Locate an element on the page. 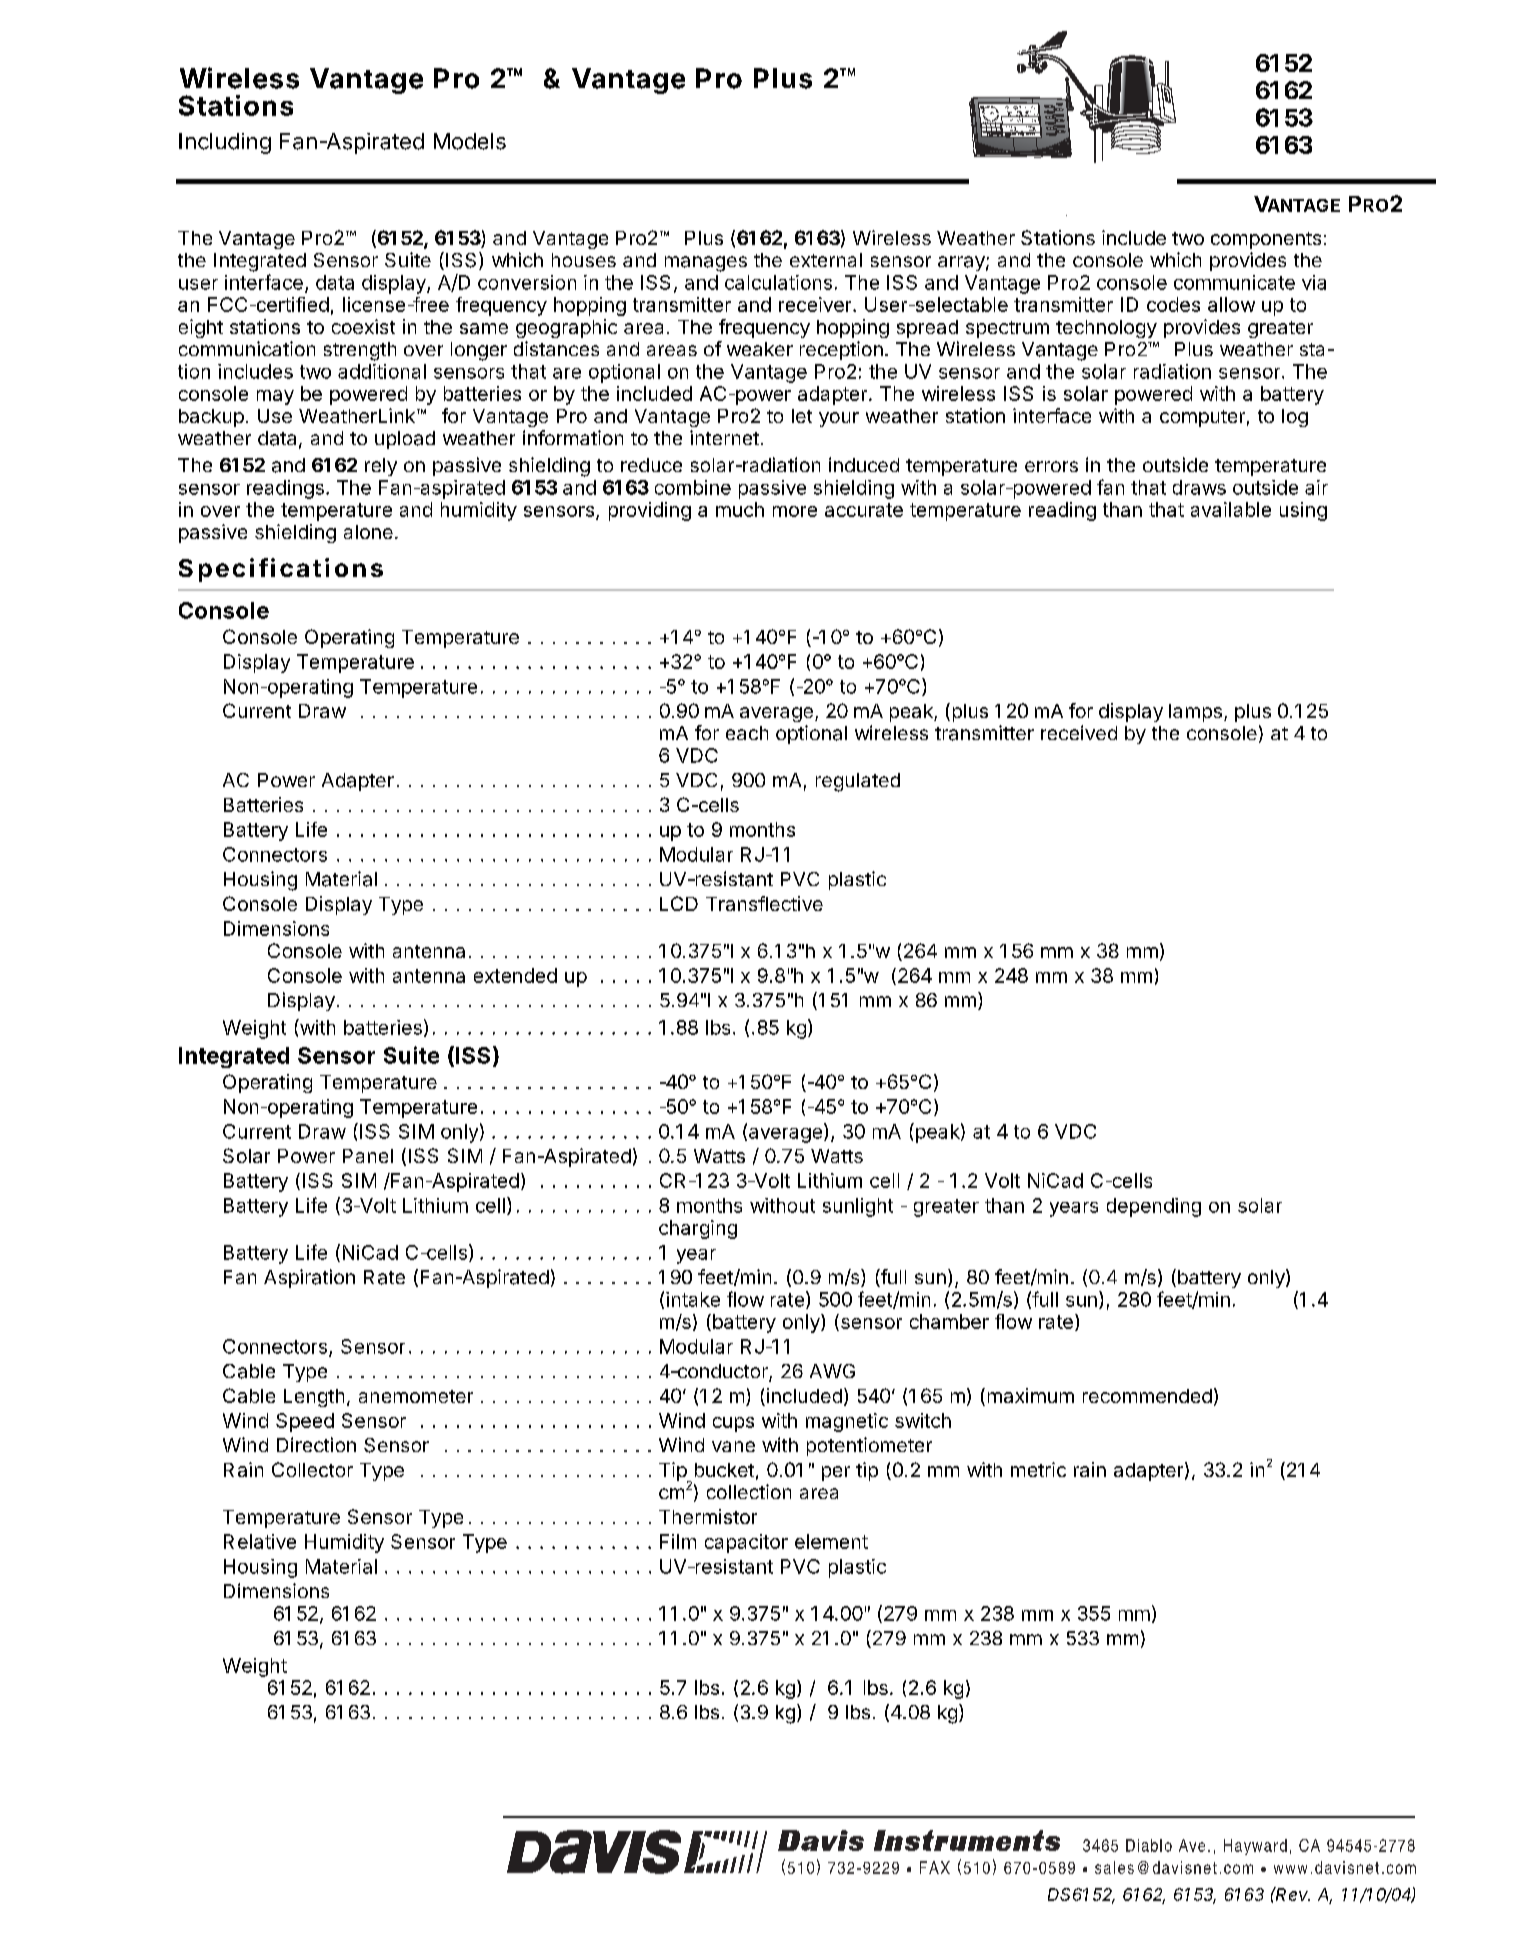  Diablo is located at coordinates (1149, 1845).
